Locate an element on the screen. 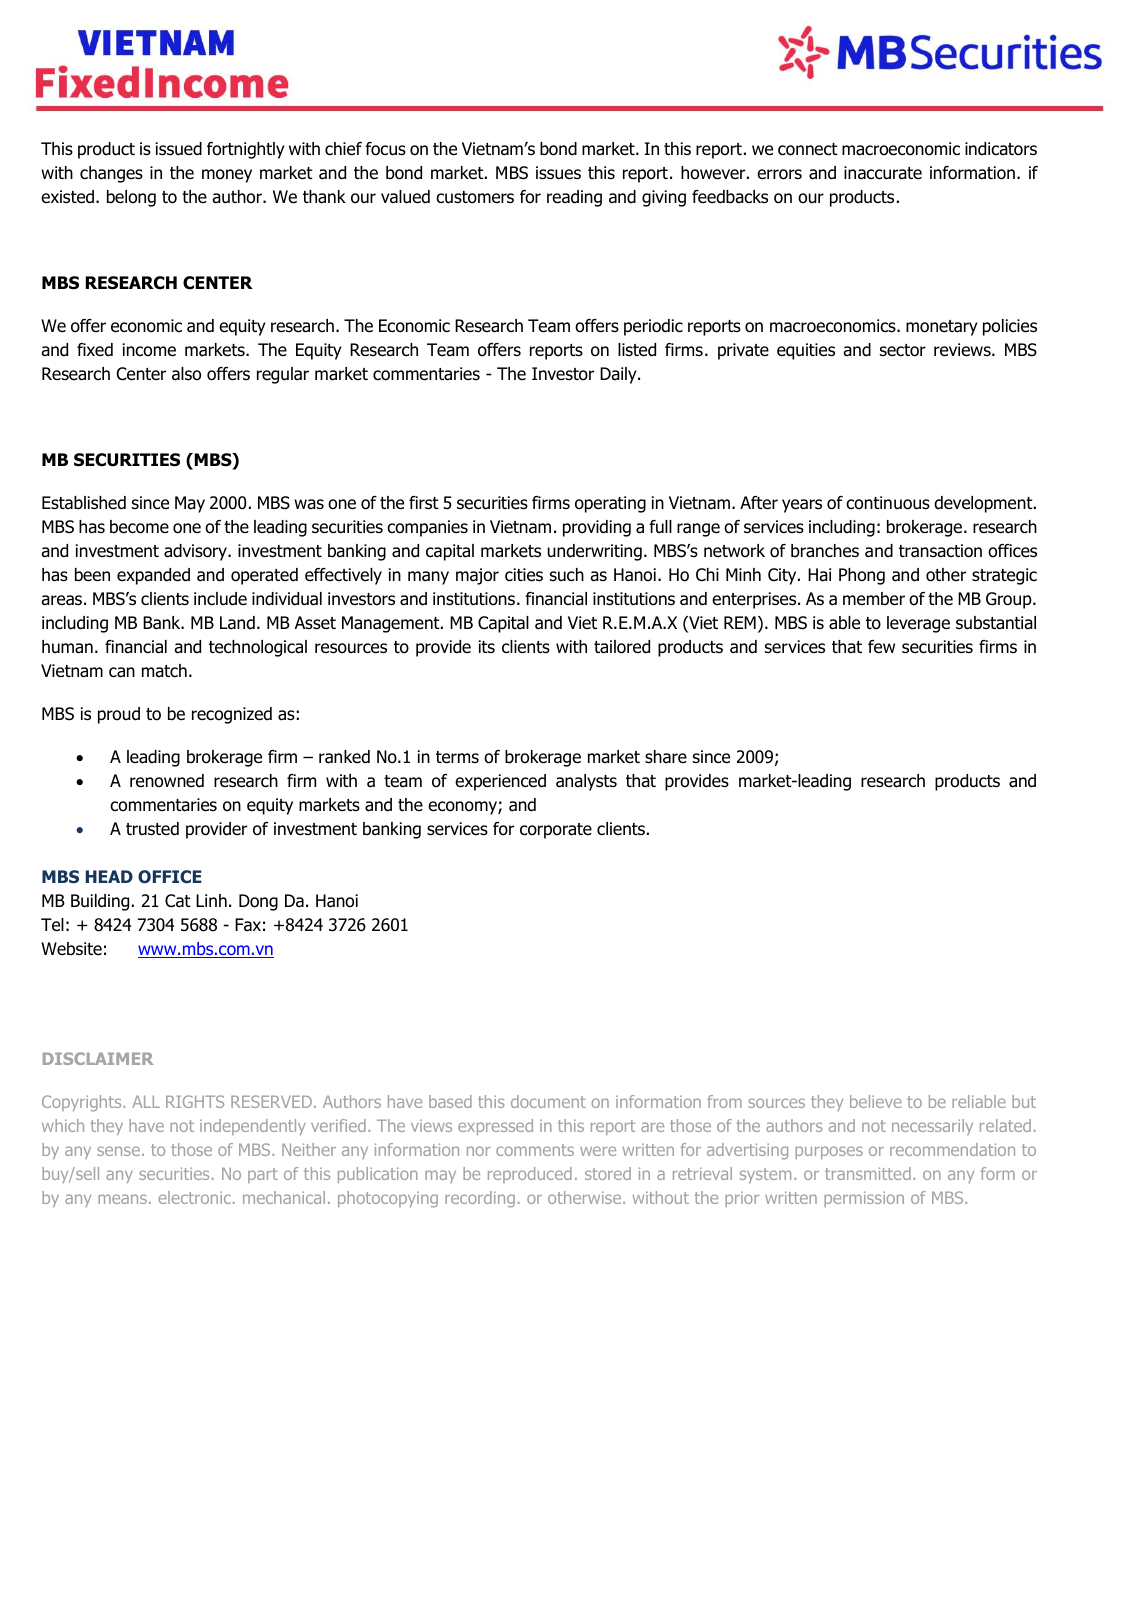  reproduced is located at coordinates (530, 1175).
